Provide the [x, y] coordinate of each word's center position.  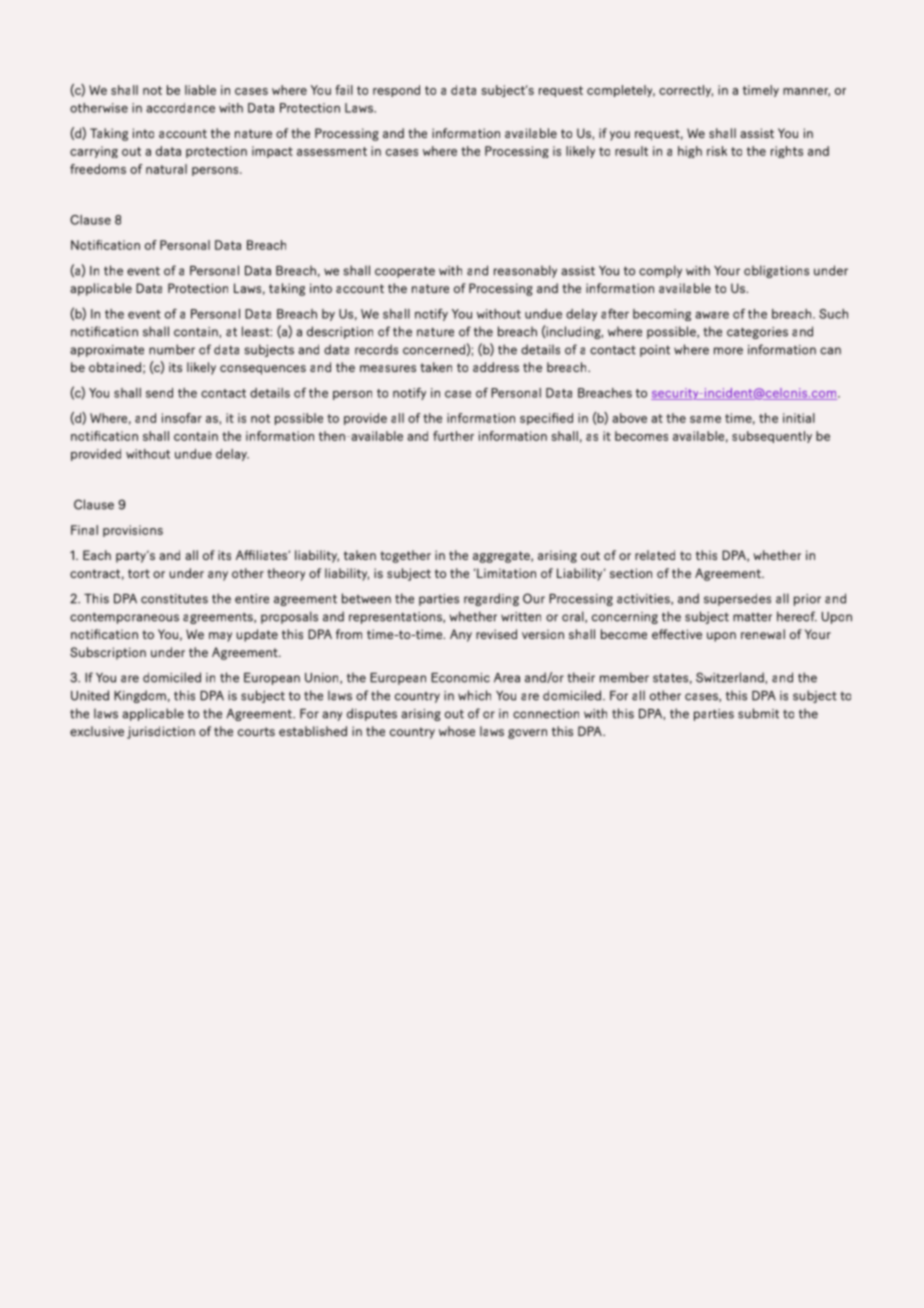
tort [139, 573]
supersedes [737, 599]
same [705, 419]
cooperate [405, 272]
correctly [686, 91]
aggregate [502, 557]
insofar [182, 418]
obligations [776, 271]
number [172, 349]
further [453, 436]
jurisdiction [161, 732]
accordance [180, 108]
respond [396, 91]
